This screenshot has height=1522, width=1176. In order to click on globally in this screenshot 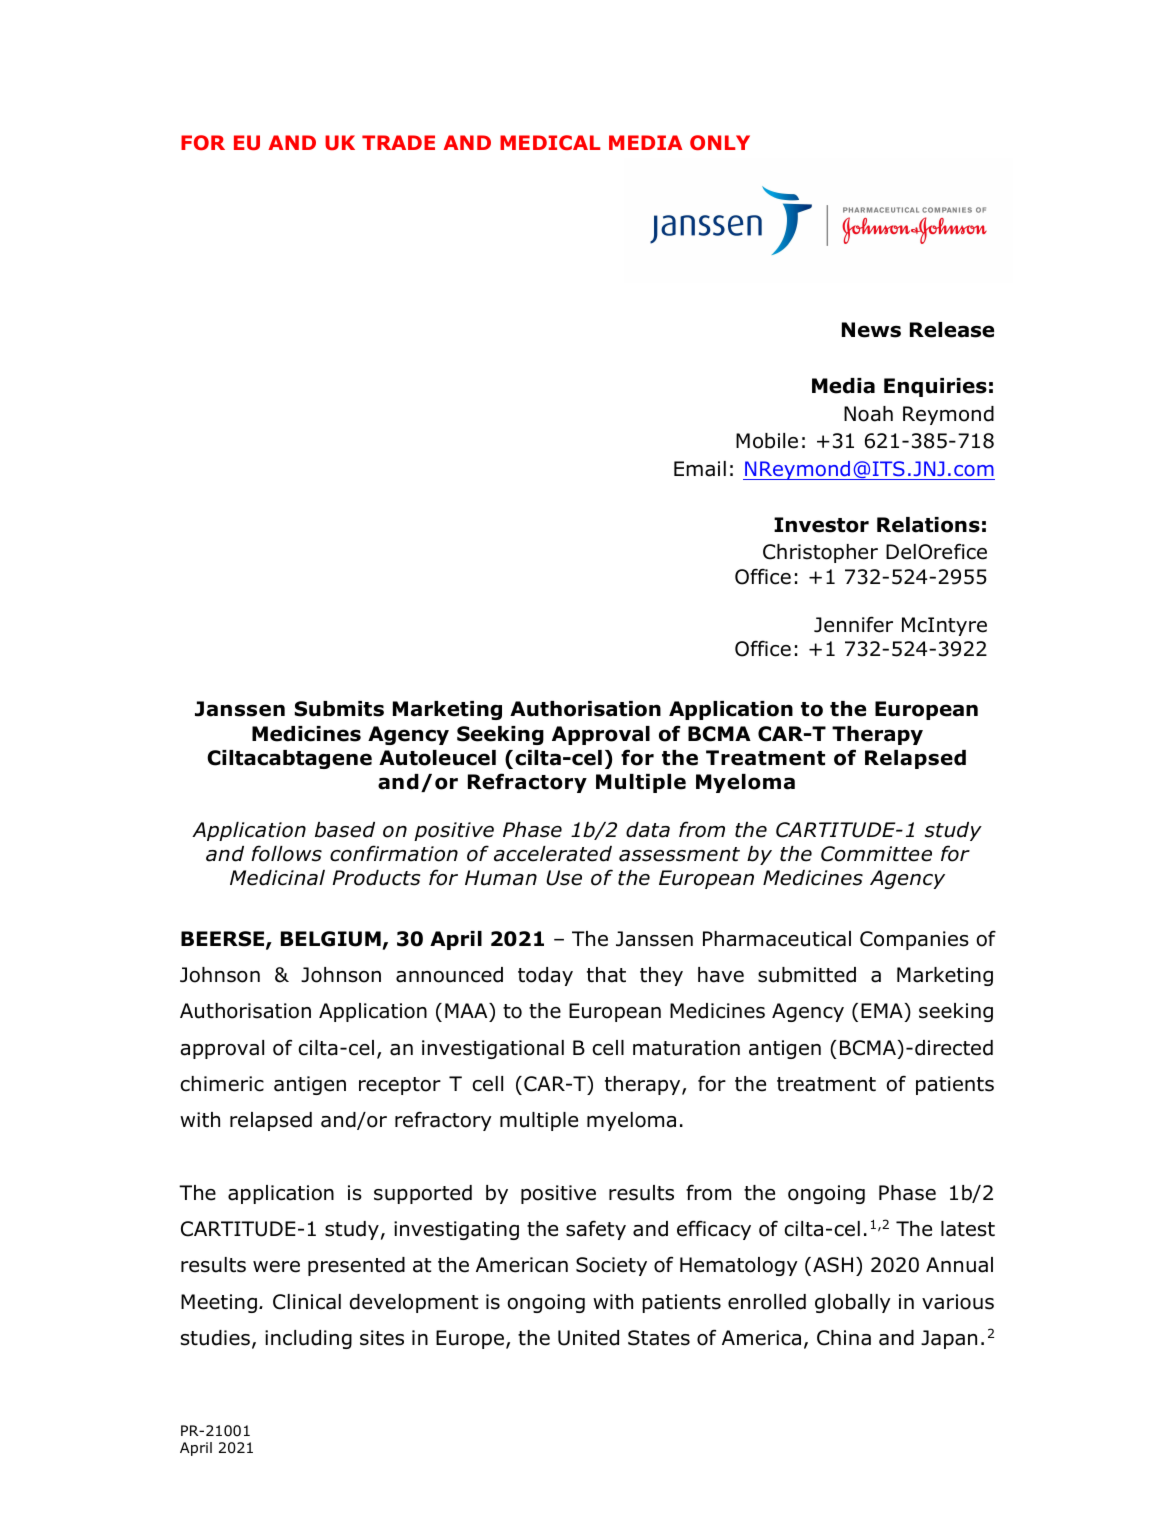, I will do `click(853, 1303)`.
